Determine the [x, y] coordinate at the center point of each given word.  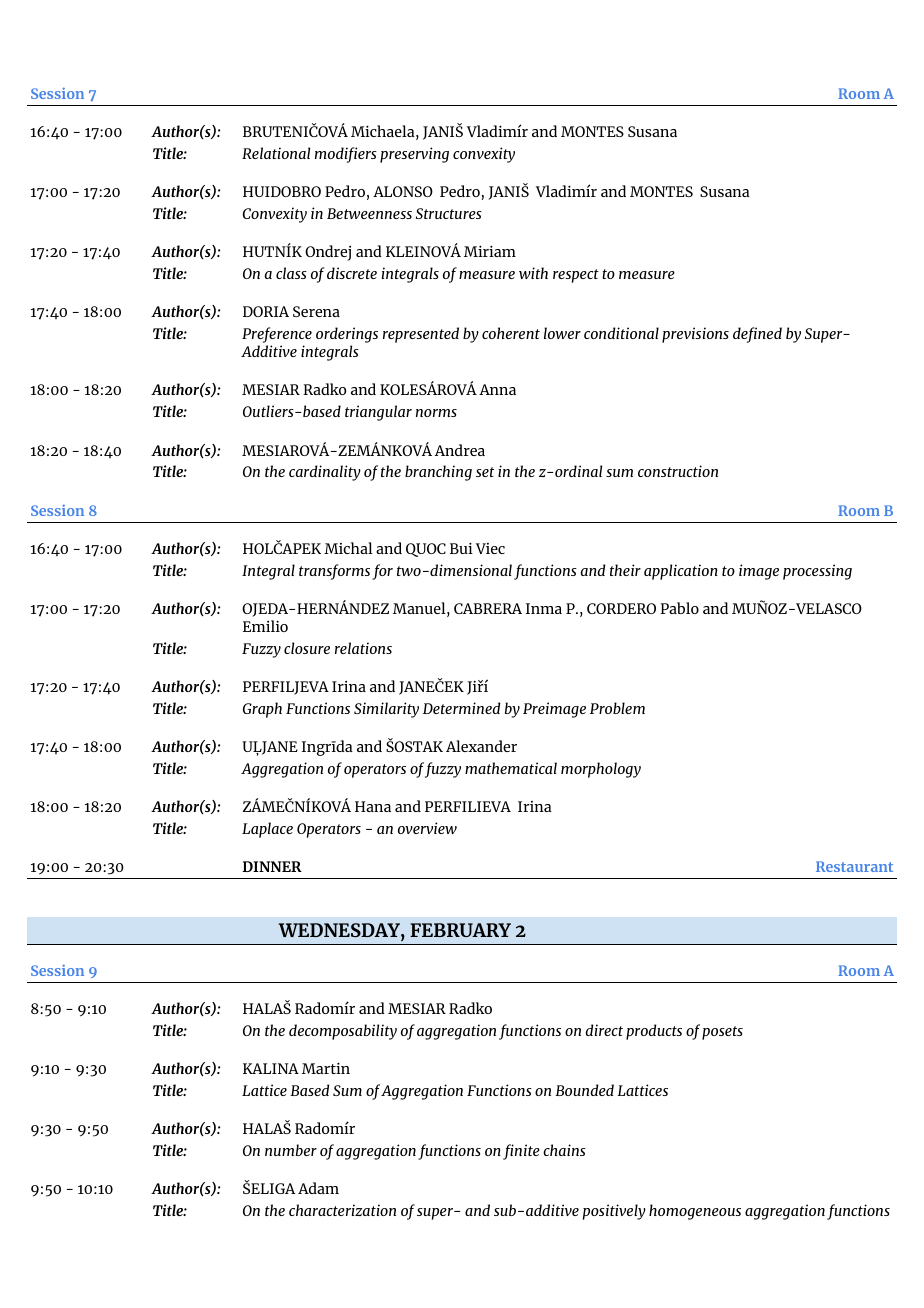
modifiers [346, 155]
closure [307, 648]
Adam [318, 1188]
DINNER [272, 866]
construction [678, 471]
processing [817, 572]
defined [757, 335]
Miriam [490, 251]
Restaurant [854, 866]
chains [564, 1150]
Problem [617, 708]
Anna [497, 389]
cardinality [325, 473]
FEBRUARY [460, 930]
